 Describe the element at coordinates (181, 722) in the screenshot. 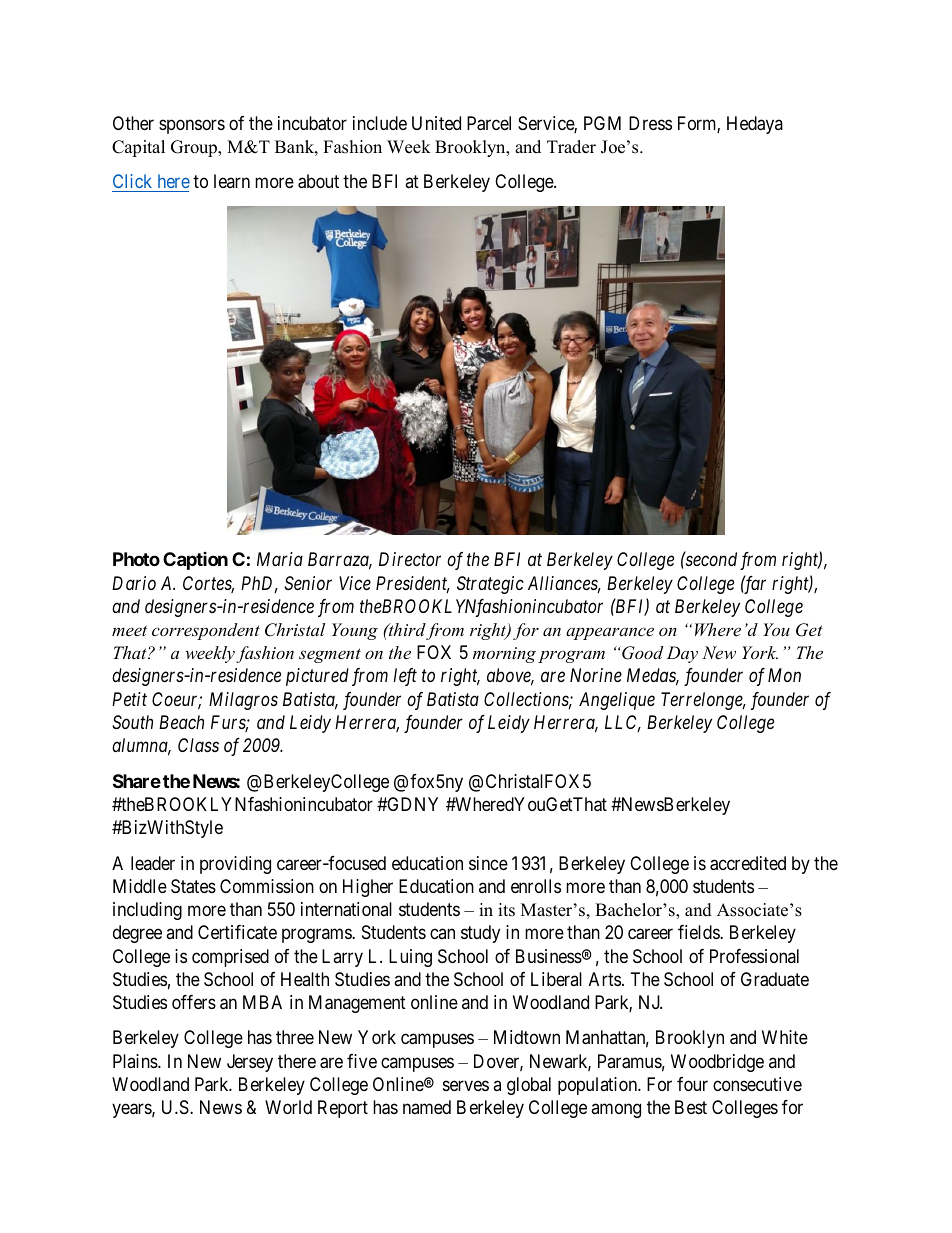

I see `Beach` at that location.
